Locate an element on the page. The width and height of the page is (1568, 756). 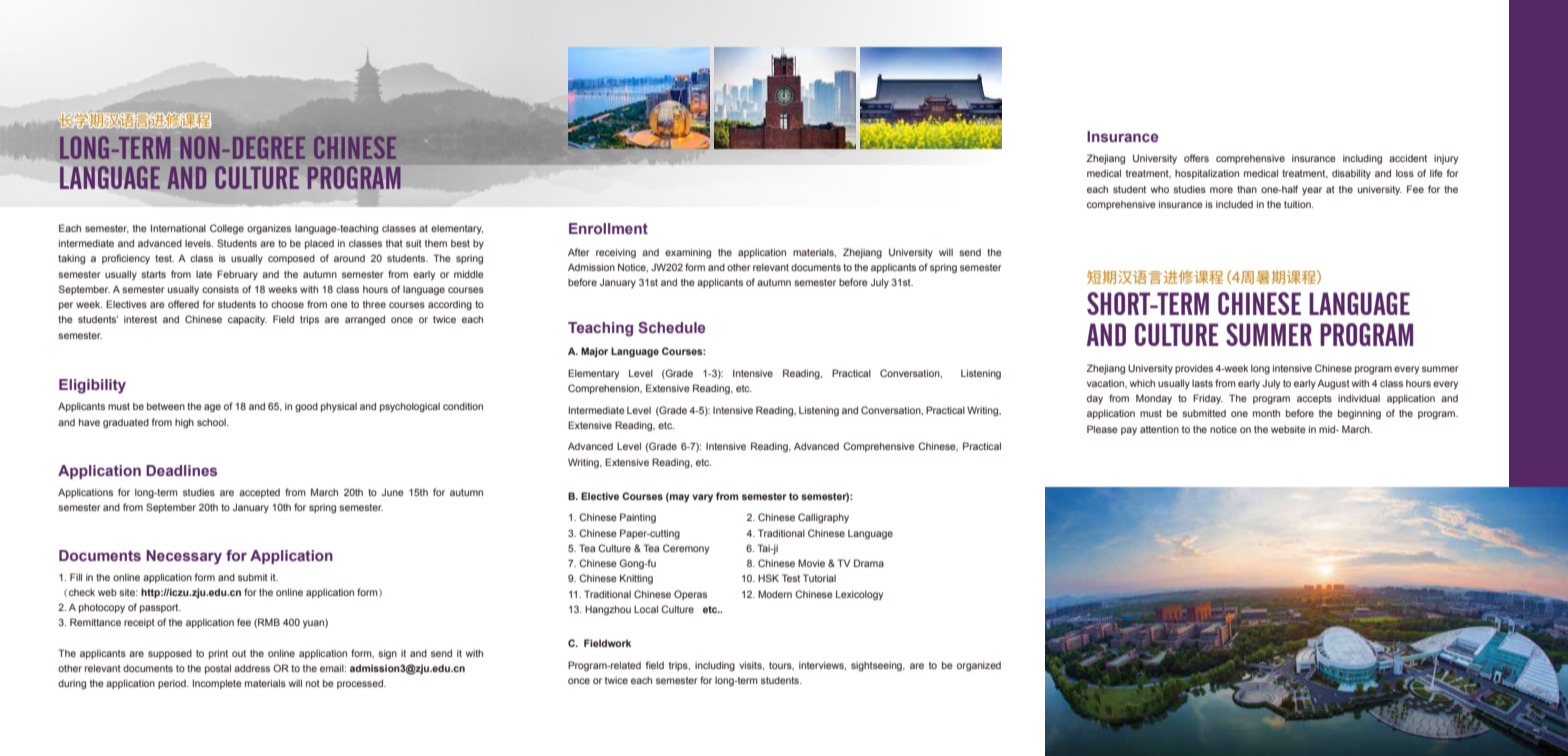
attention is located at coordinates (1159, 429).
